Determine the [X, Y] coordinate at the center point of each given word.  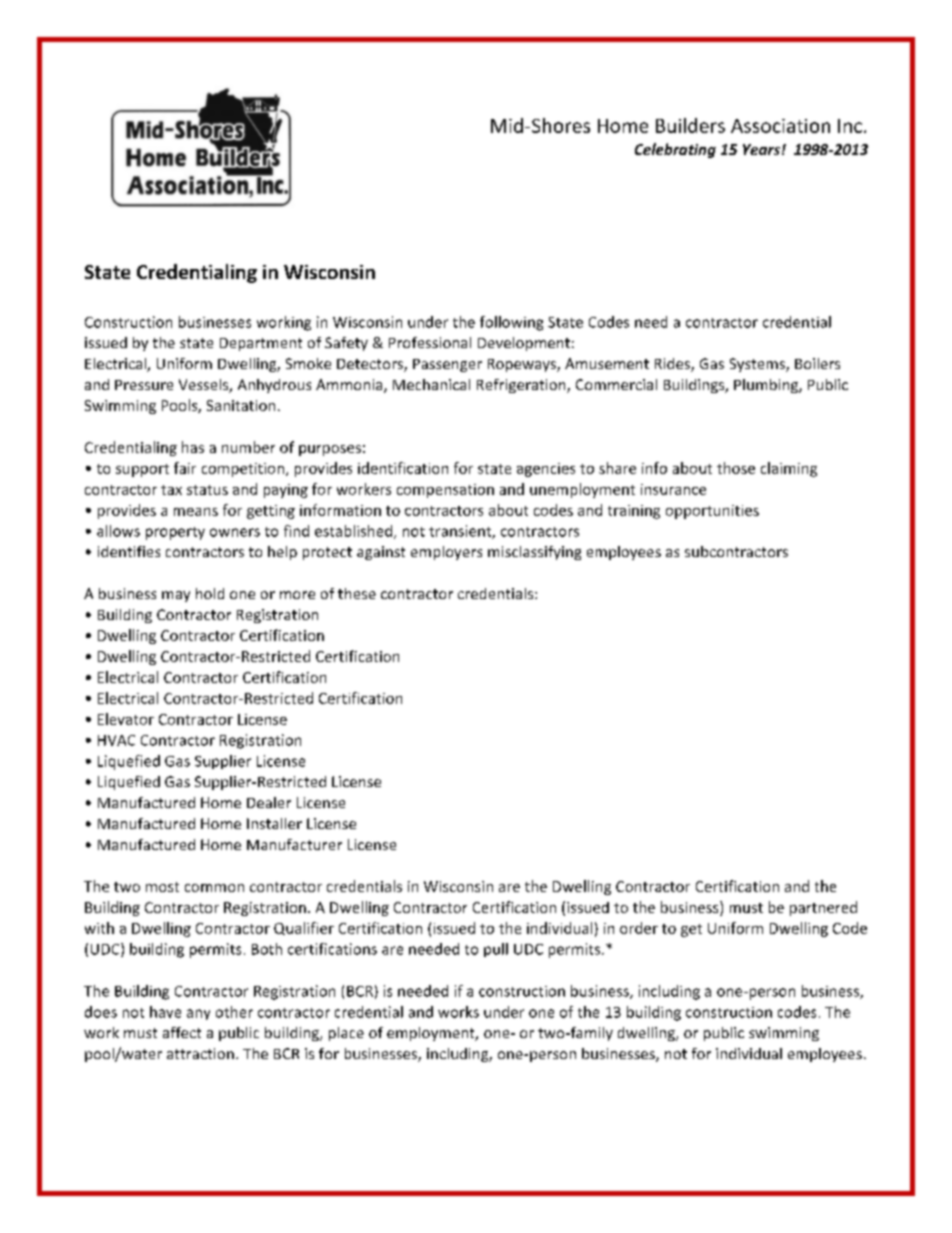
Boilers [817, 363]
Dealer [269, 802]
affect [182, 1032]
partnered [823, 908]
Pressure [144, 385]
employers [446, 553]
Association [780, 126]
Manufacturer [294, 844]
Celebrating [675, 150]
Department [261, 344]
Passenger [447, 365]
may [176, 596]
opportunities [712, 512]
